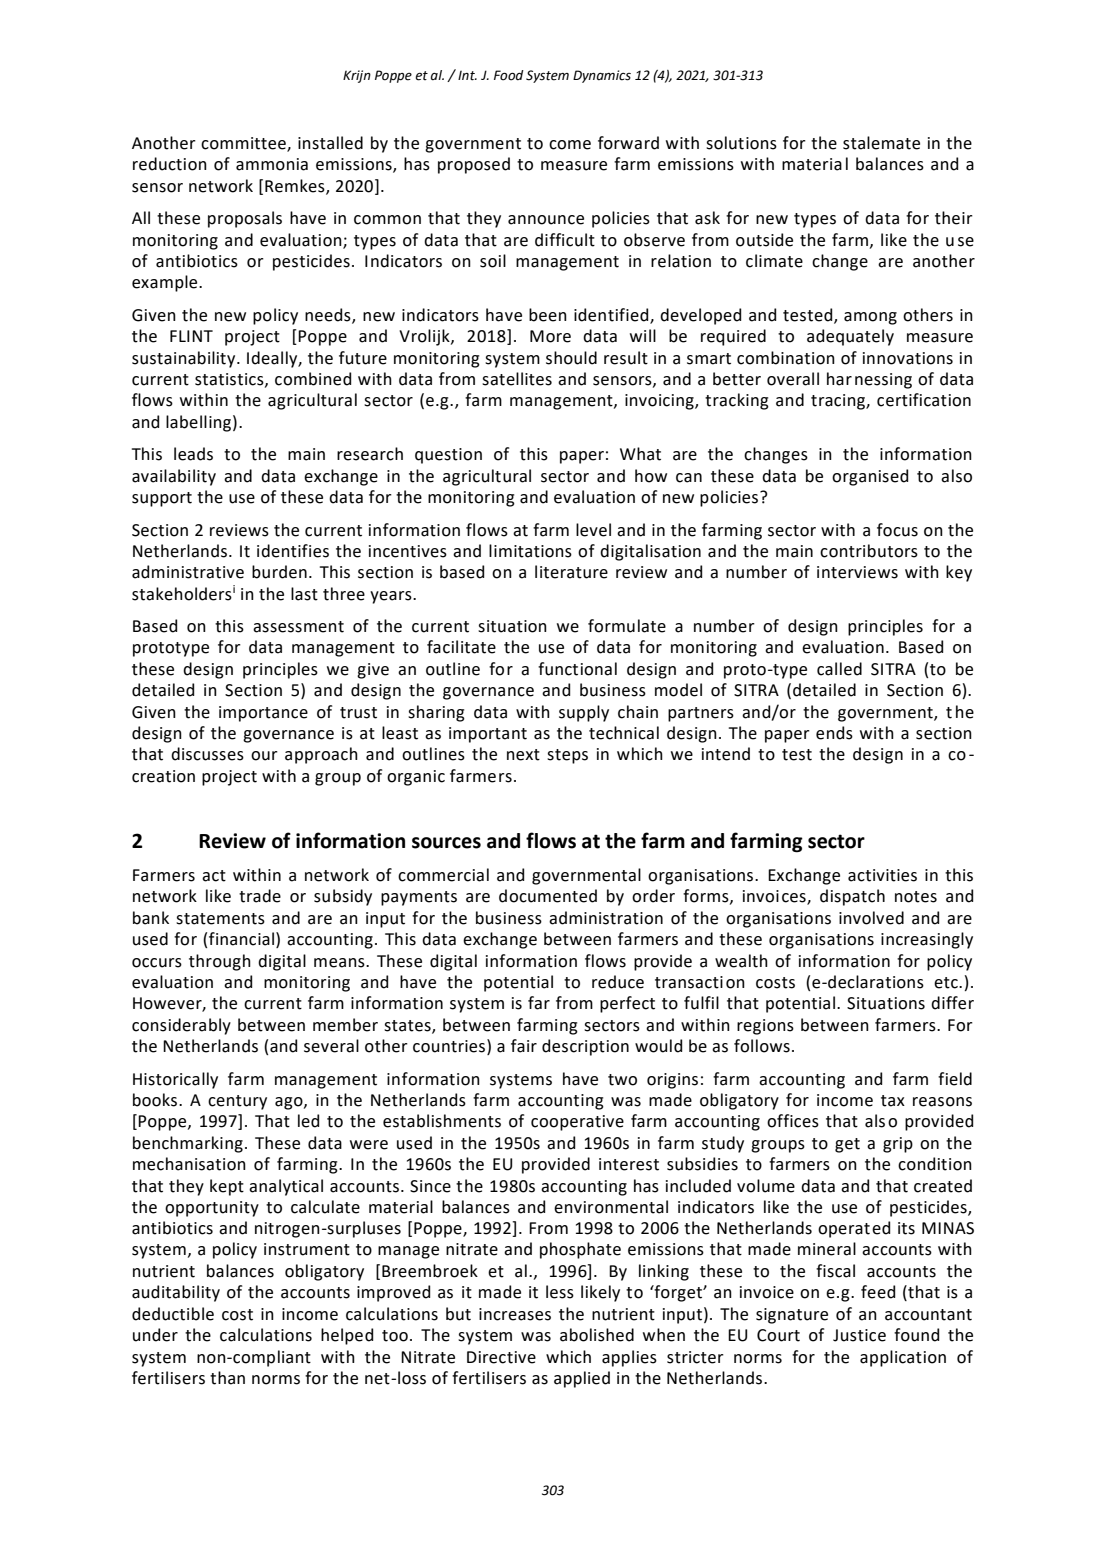 The width and height of the screenshot is (1107, 1564). I want to click on fair, so click(524, 1046).
